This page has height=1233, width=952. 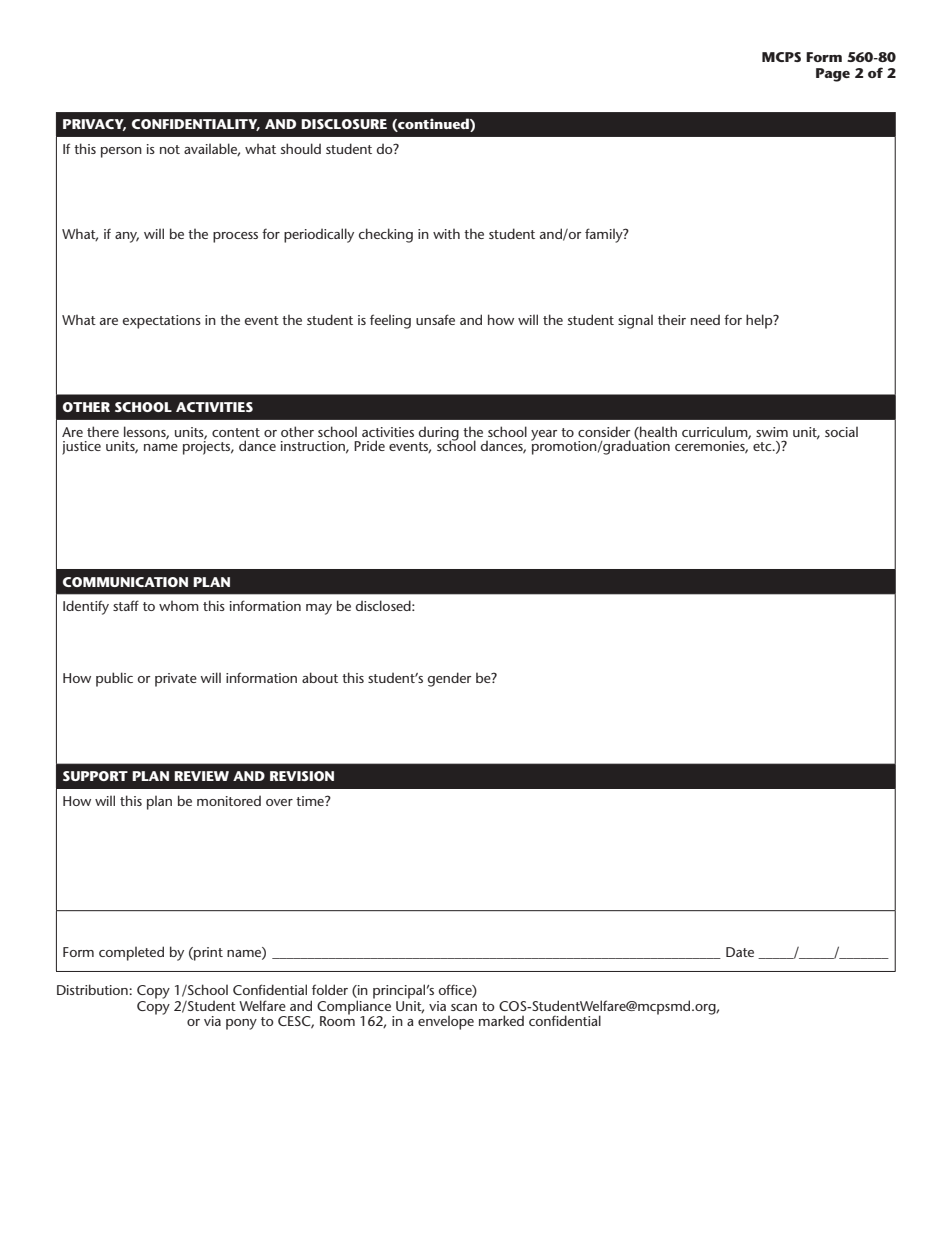 I want to click on swim, so click(x=772, y=432).
